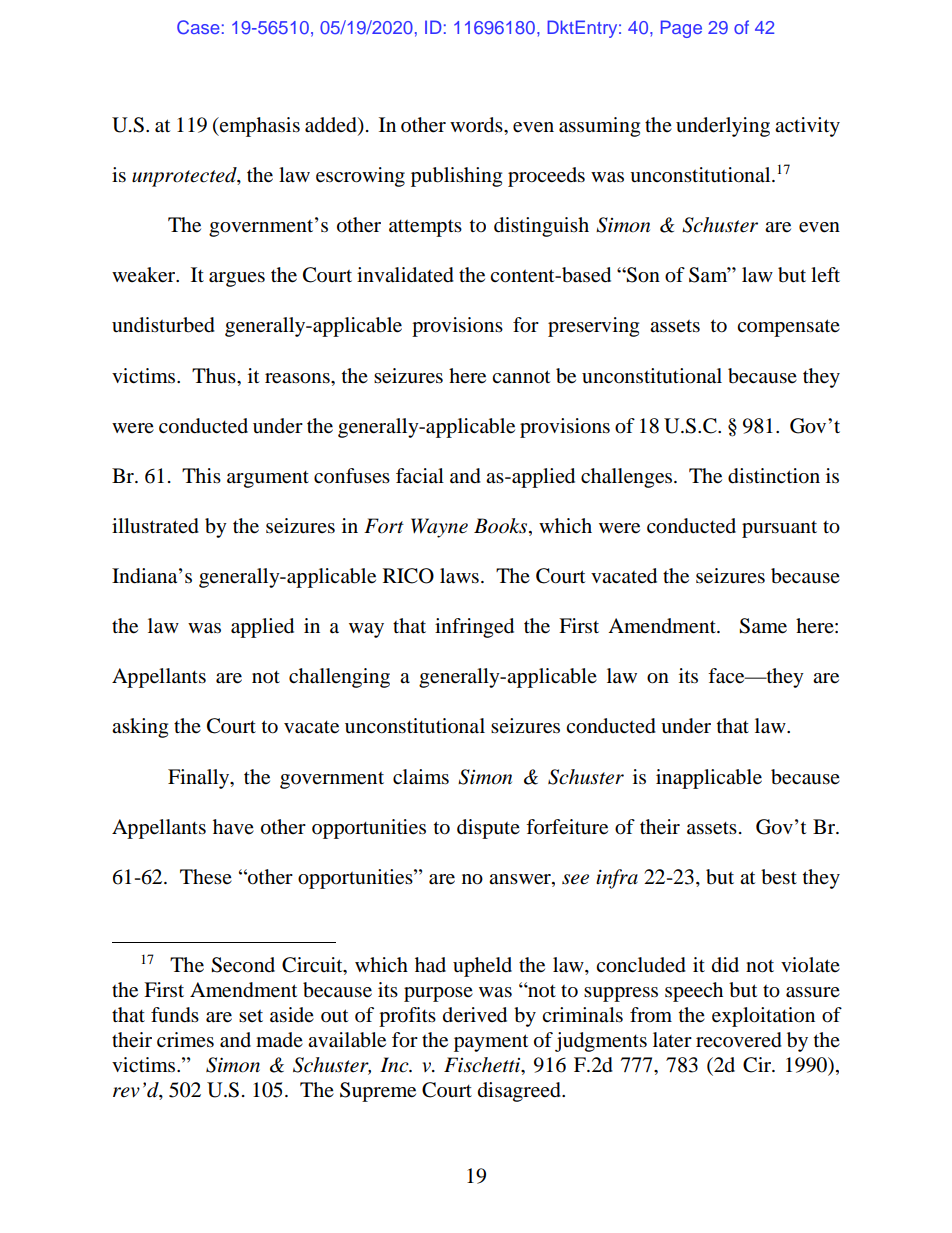 Image resolution: width=952 pixels, height=1233 pixels. Describe the element at coordinates (763, 626) in the screenshot. I see `Same` at that location.
